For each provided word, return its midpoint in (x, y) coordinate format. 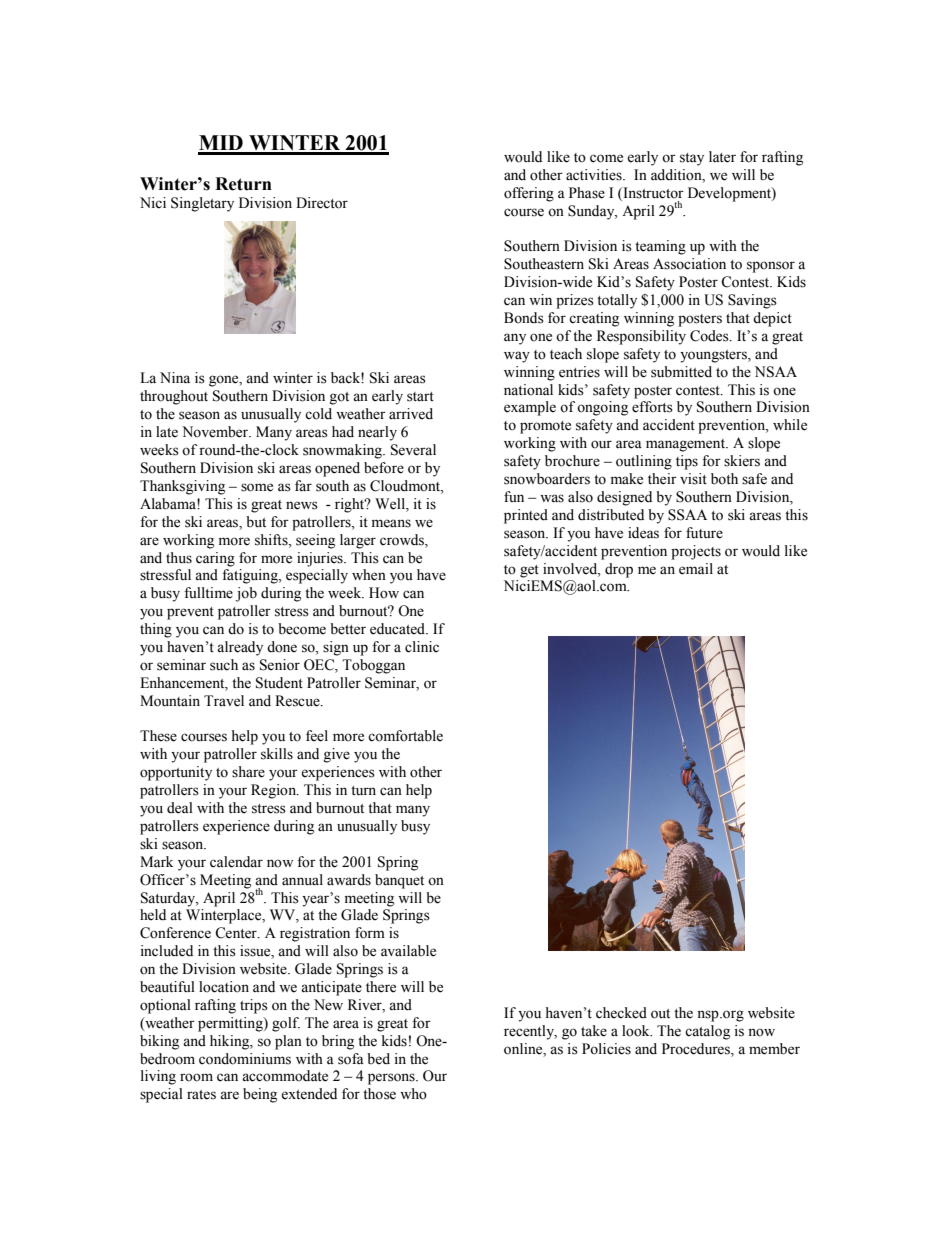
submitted (681, 372)
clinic (422, 647)
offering (529, 194)
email (696, 569)
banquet (399, 881)
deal (180, 808)
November (216, 432)
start (420, 397)
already (240, 648)
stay (692, 159)
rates (201, 1095)
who (413, 1094)
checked (621, 1013)
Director (322, 203)
